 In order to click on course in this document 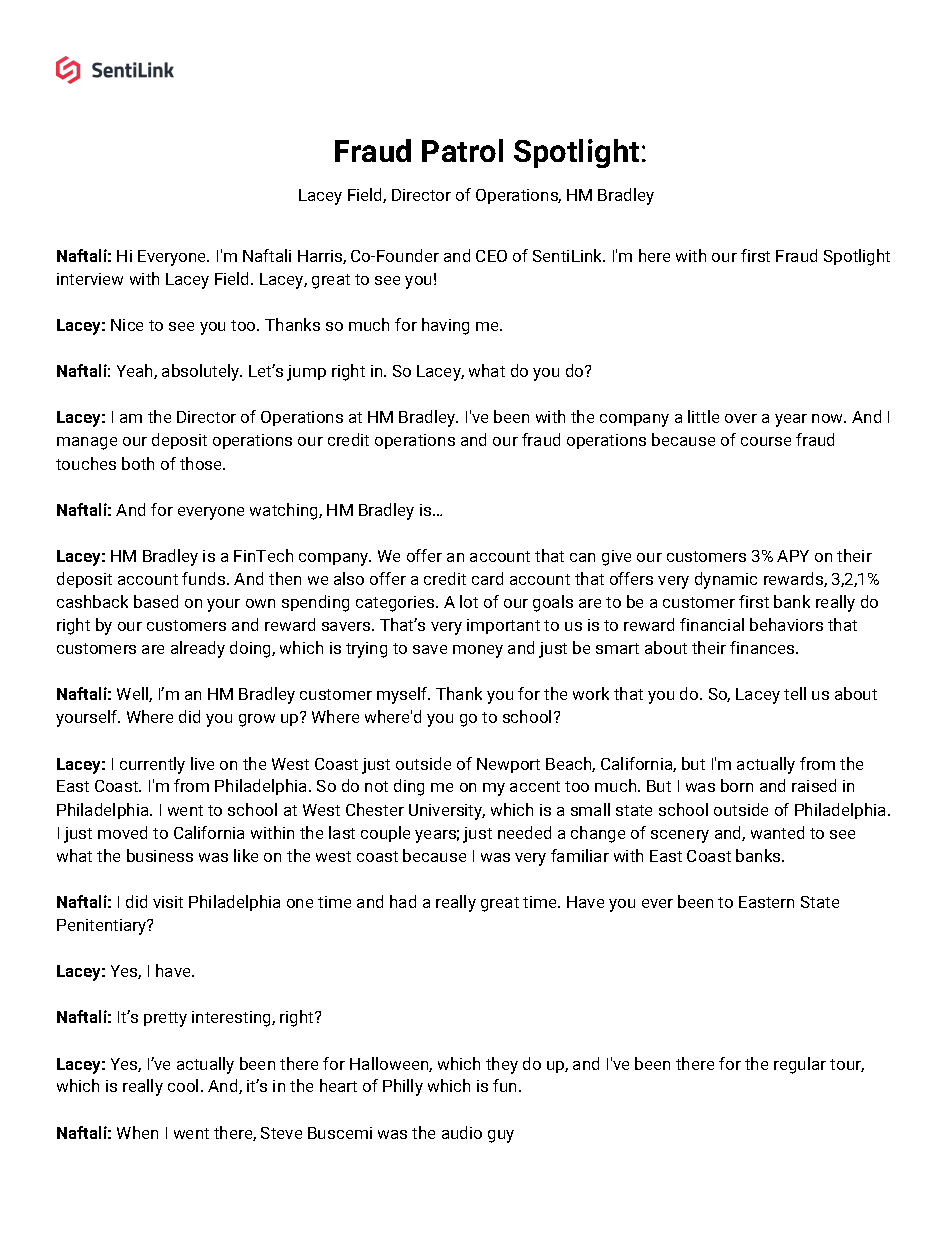, I will do `click(766, 441)`.
